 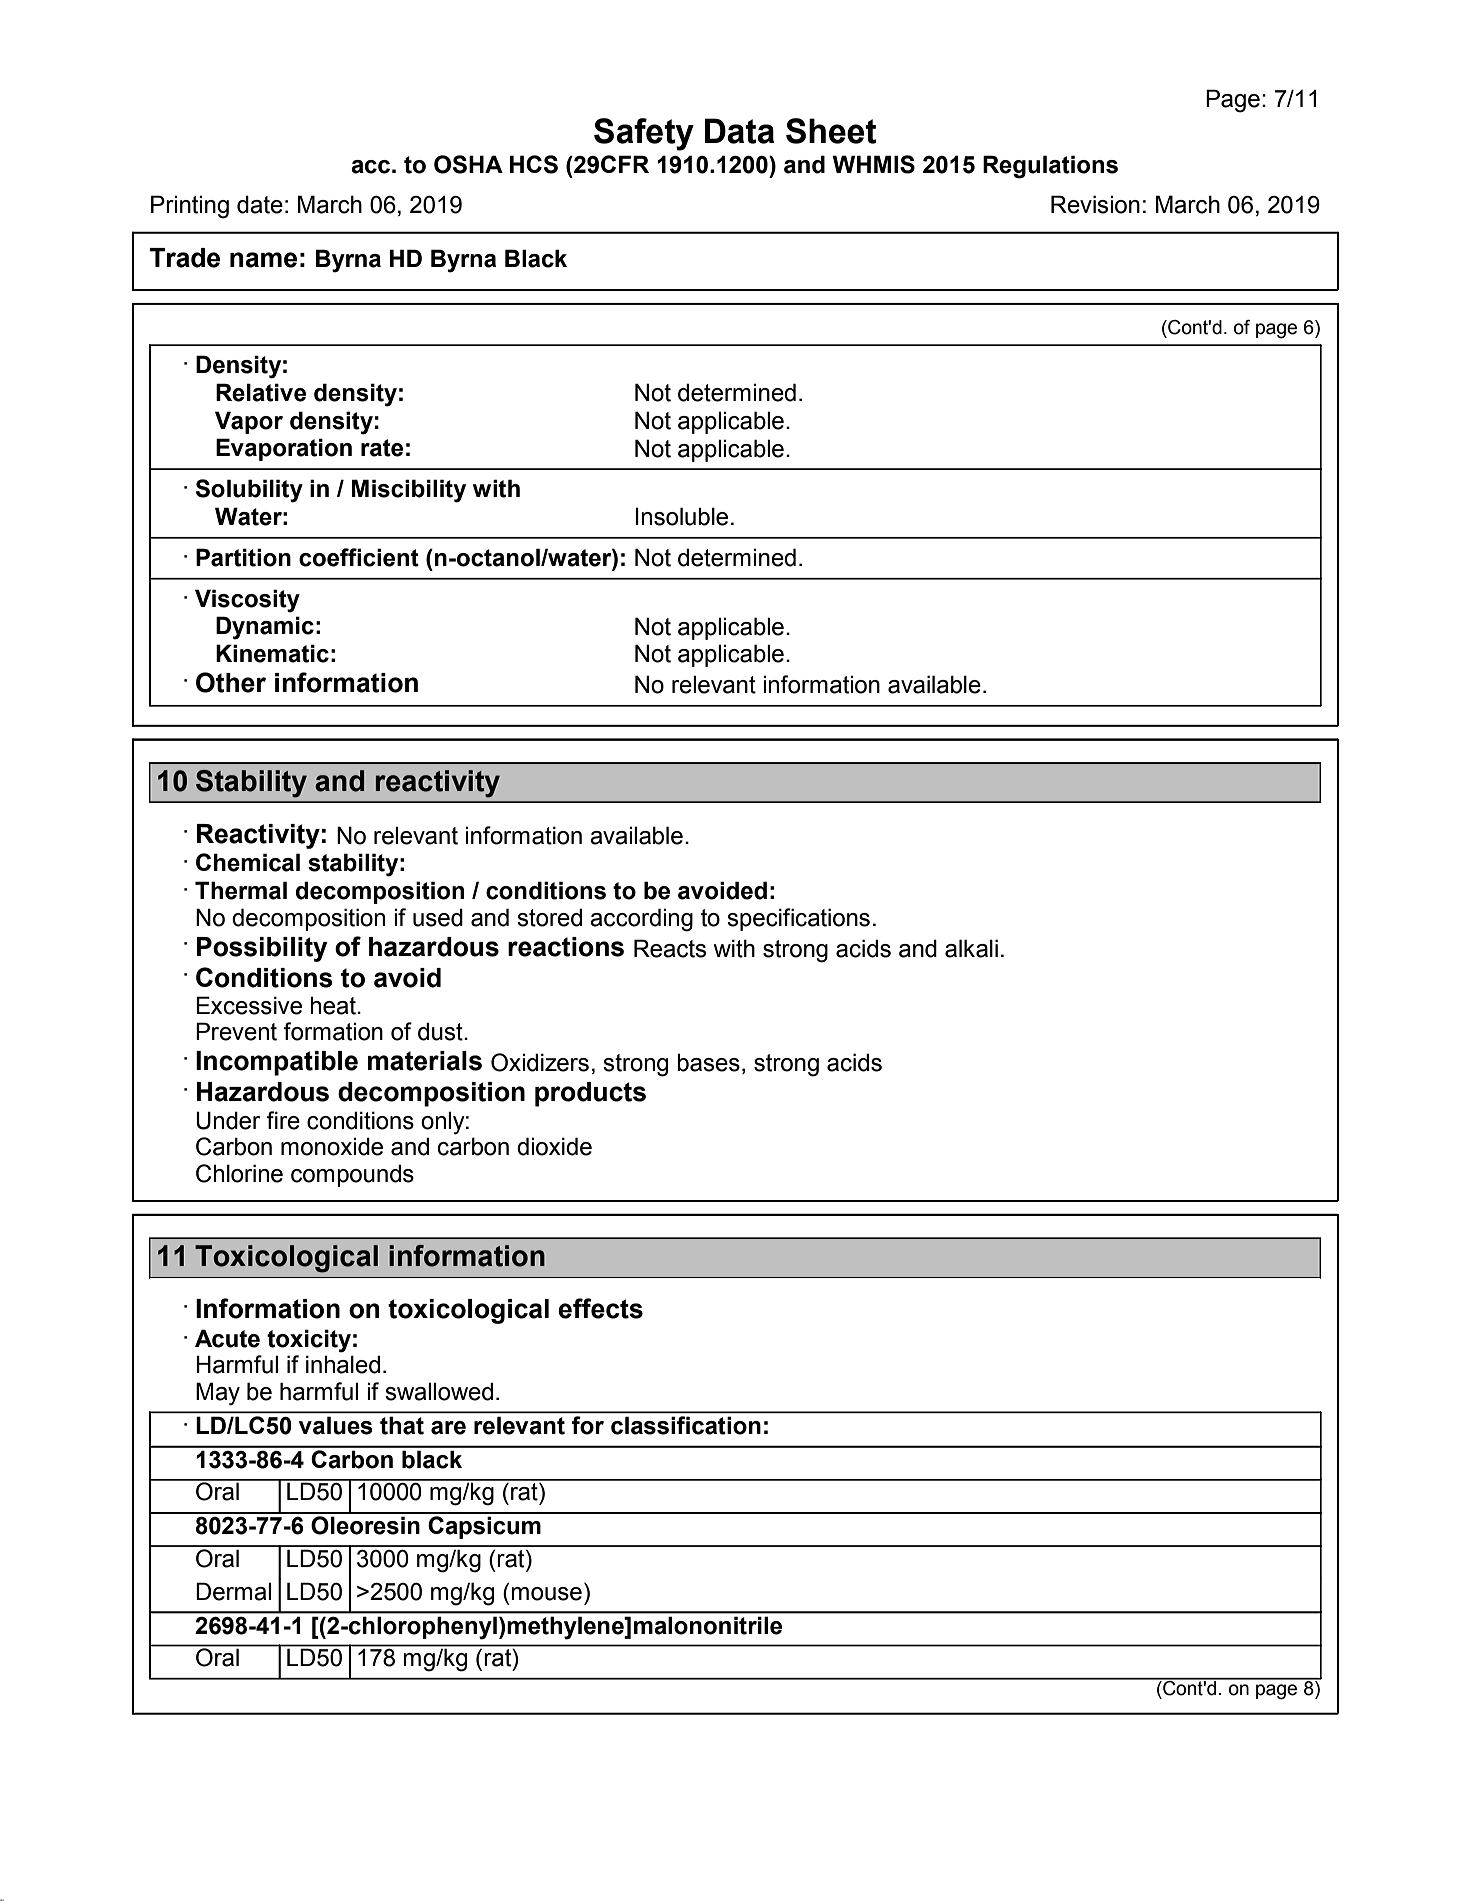 I want to click on mouse, so click(x=546, y=1594).
